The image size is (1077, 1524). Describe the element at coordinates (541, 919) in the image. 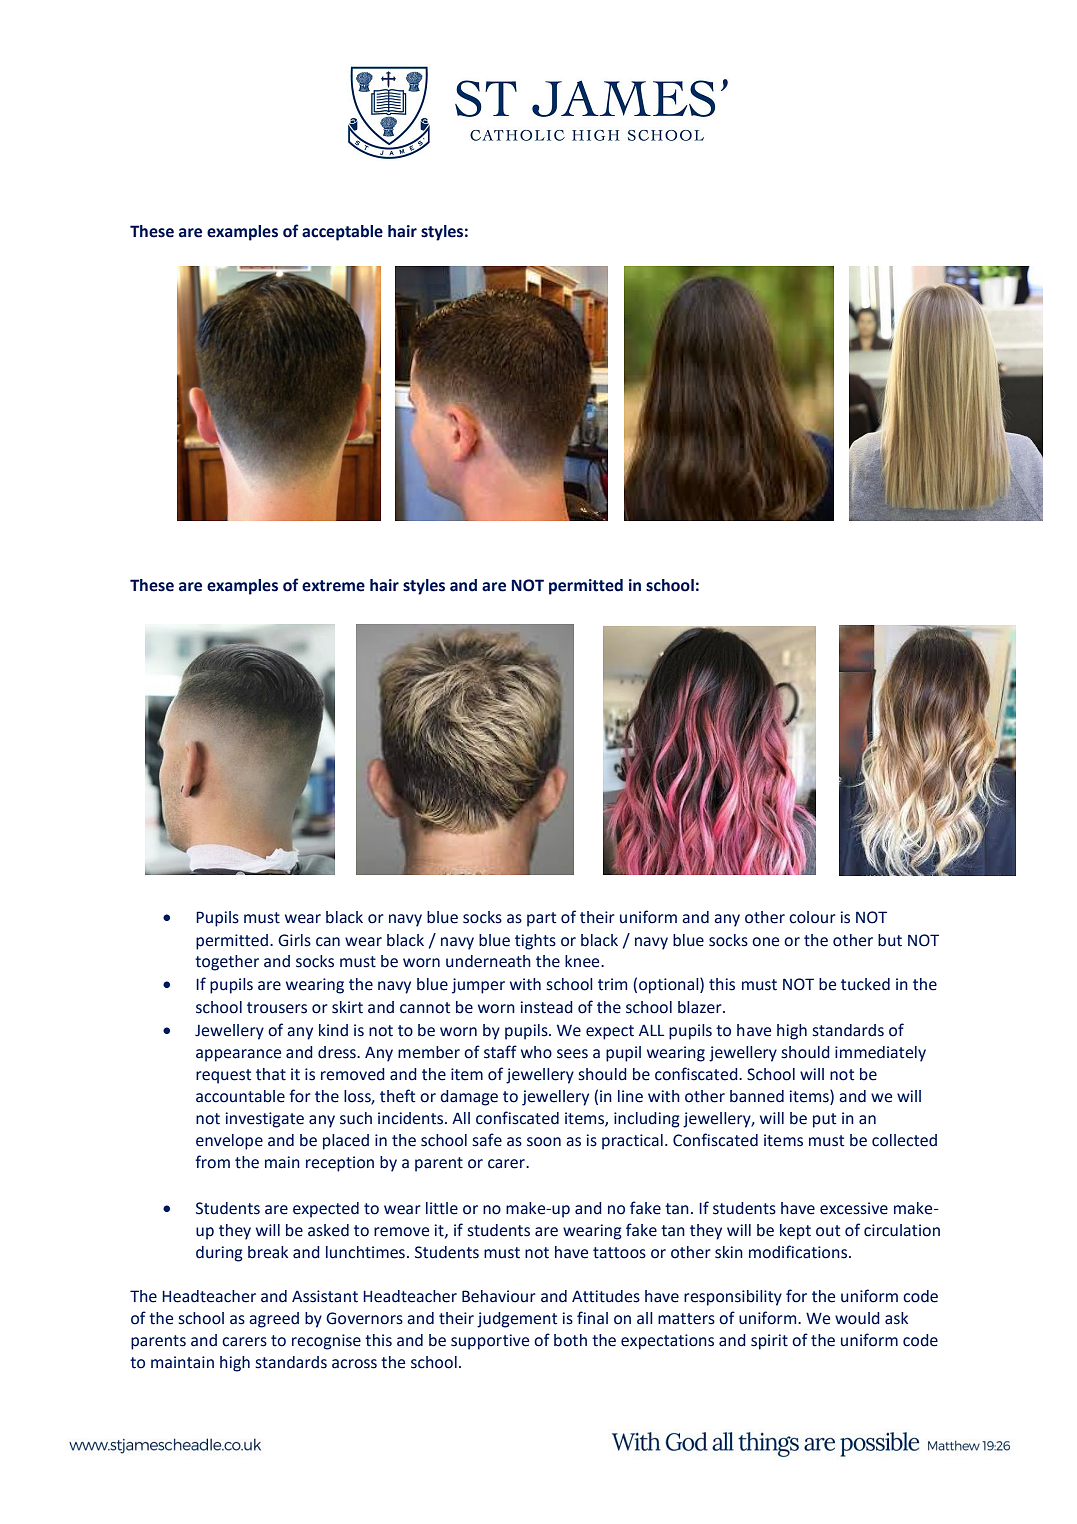

I see `part` at that location.
